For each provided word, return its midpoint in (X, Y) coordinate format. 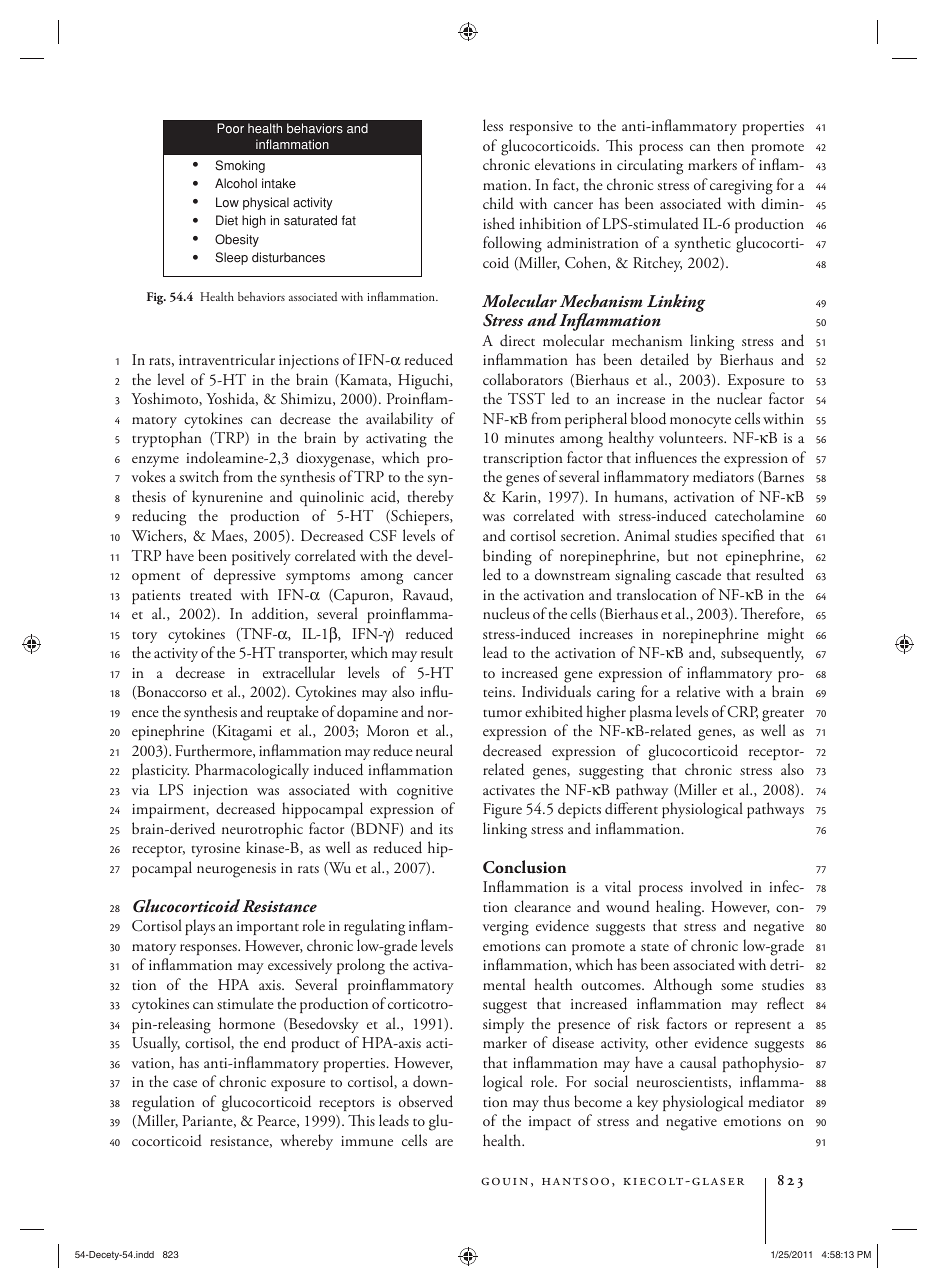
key (647, 1103)
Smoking (240, 166)
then (730, 145)
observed (426, 1101)
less (493, 125)
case (185, 1083)
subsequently (762, 654)
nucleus (506, 613)
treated (211, 594)
